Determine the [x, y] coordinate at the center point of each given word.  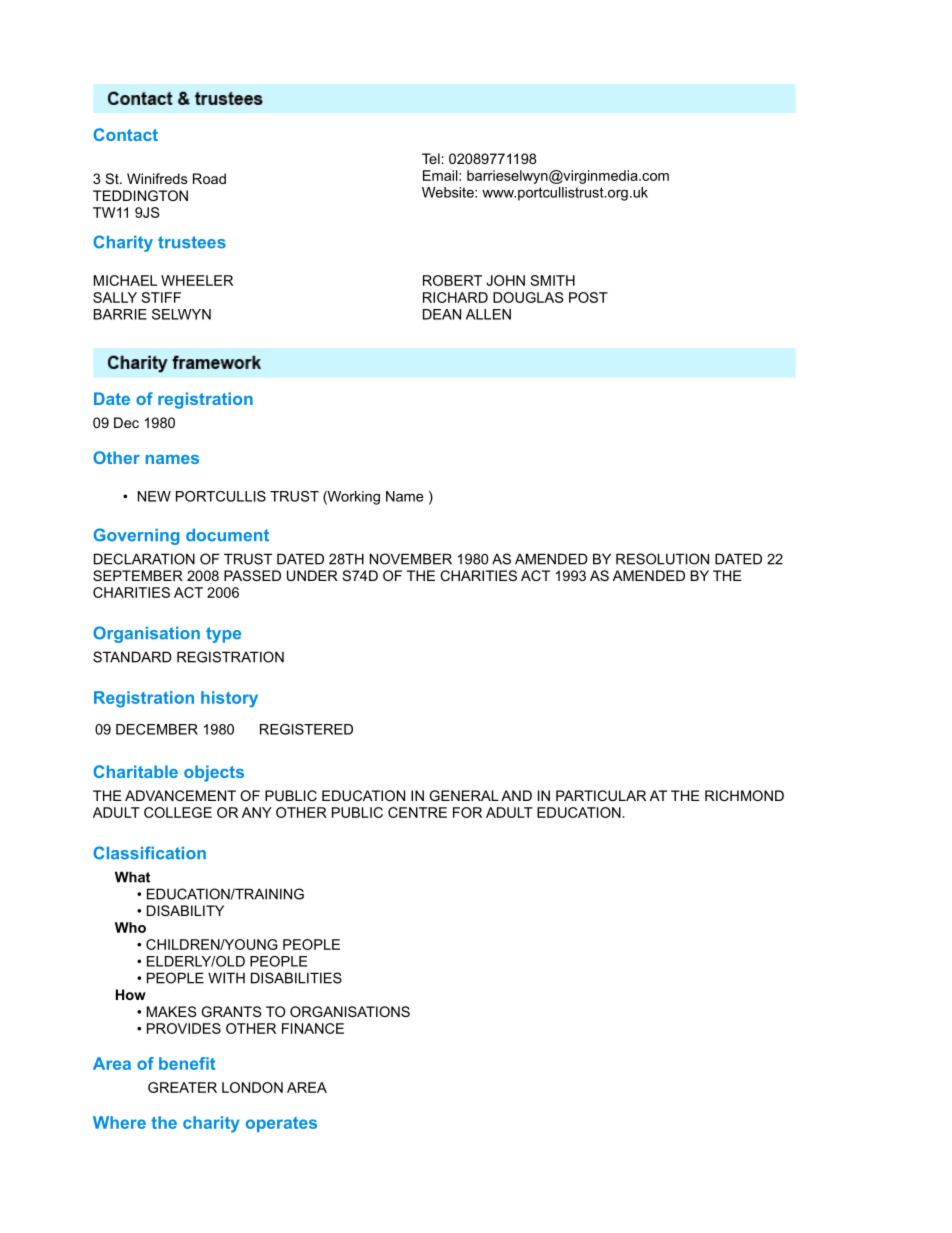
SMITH [553, 280]
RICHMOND [744, 795]
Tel [431, 158]
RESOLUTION [662, 559]
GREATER [182, 1087]
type [223, 635]
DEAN [442, 314]
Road [209, 178]
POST [588, 297]
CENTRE [417, 812]
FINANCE [313, 1028]
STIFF [161, 297]
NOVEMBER [411, 559]
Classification [149, 853]
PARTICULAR [601, 795]
